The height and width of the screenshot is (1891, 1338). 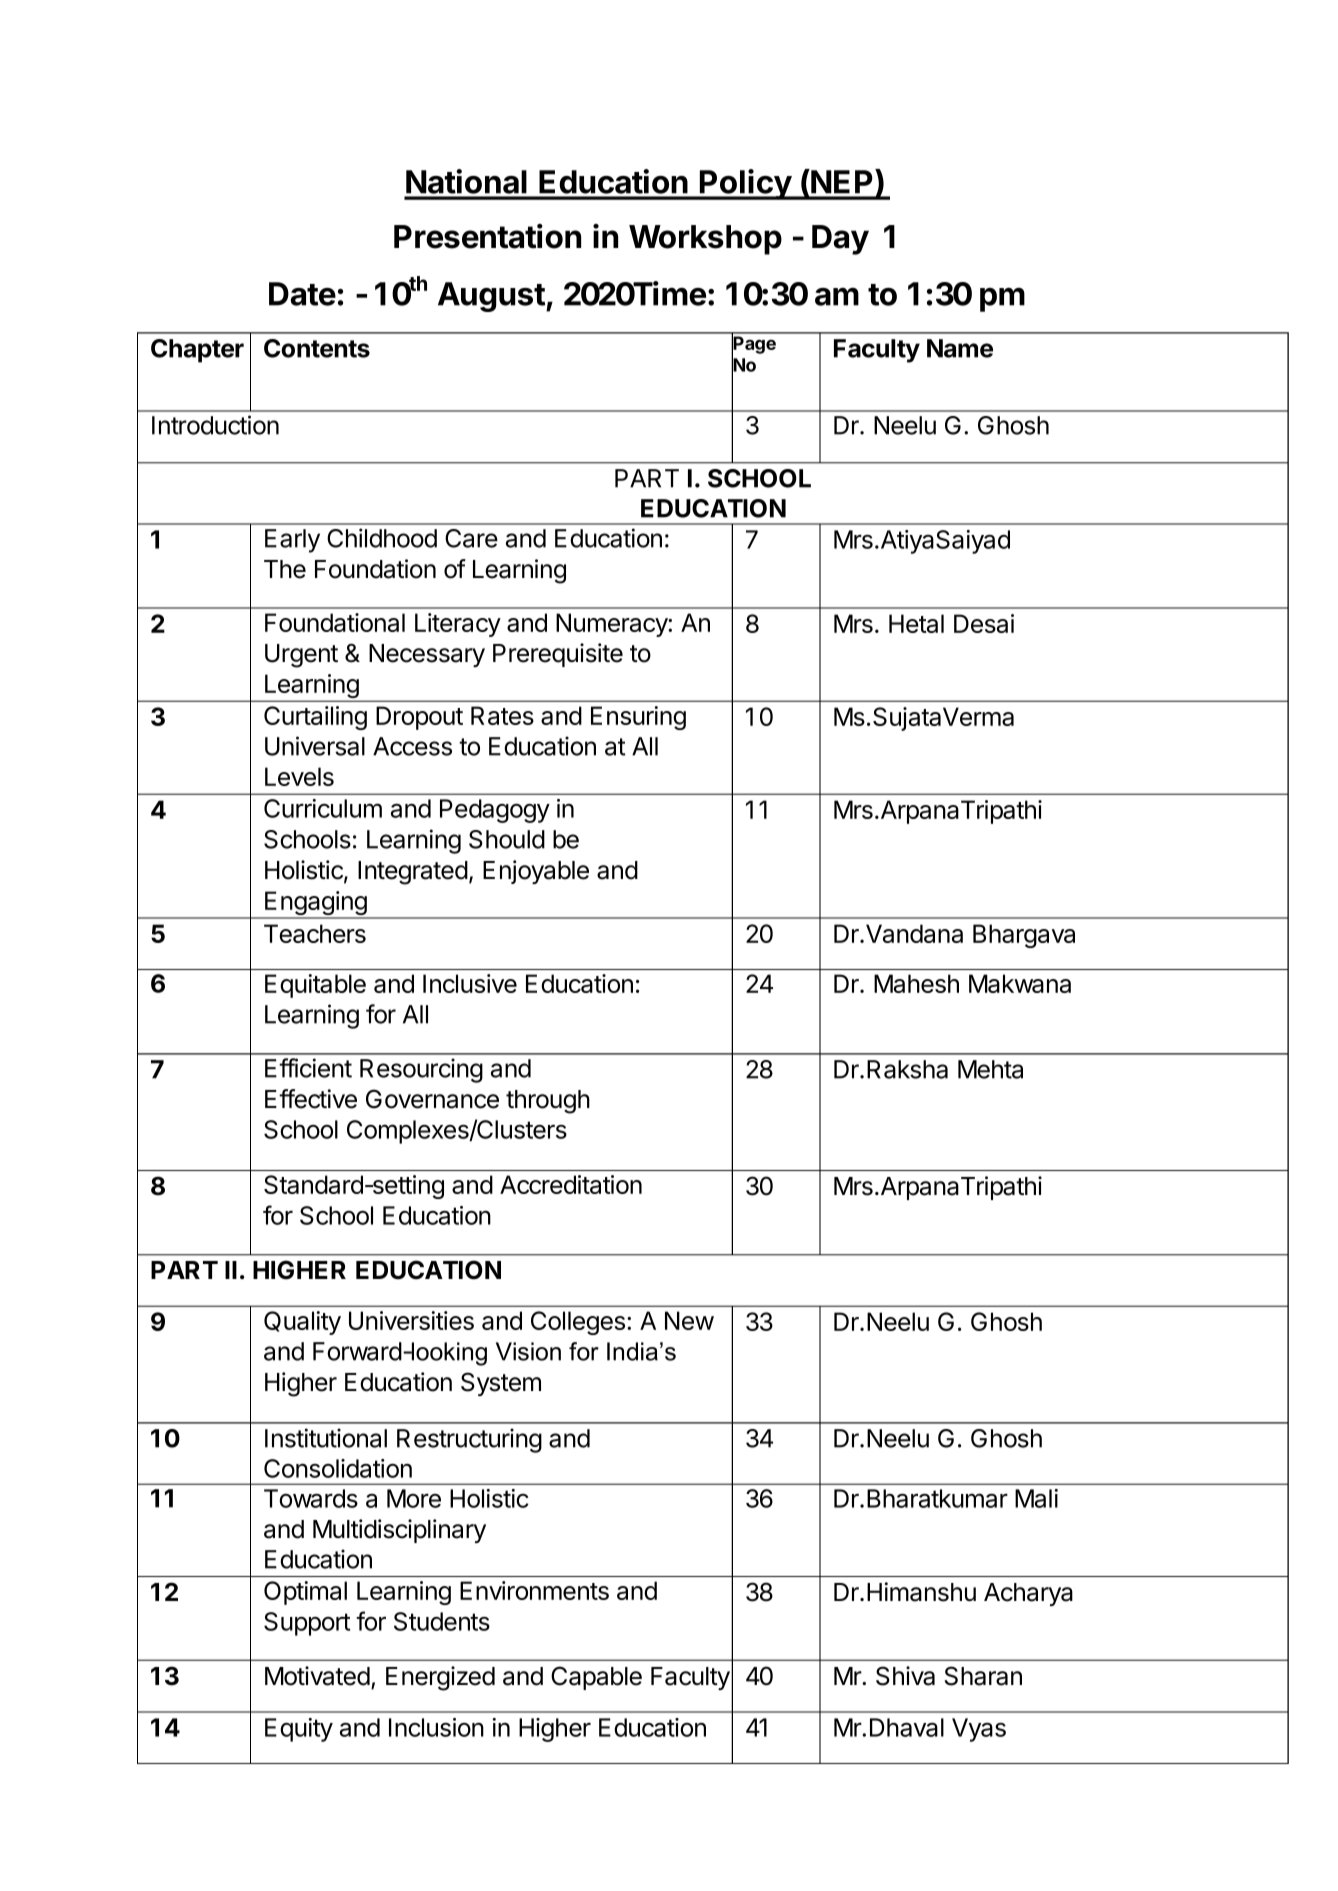 I want to click on Date, so click(x=302, y=294).
